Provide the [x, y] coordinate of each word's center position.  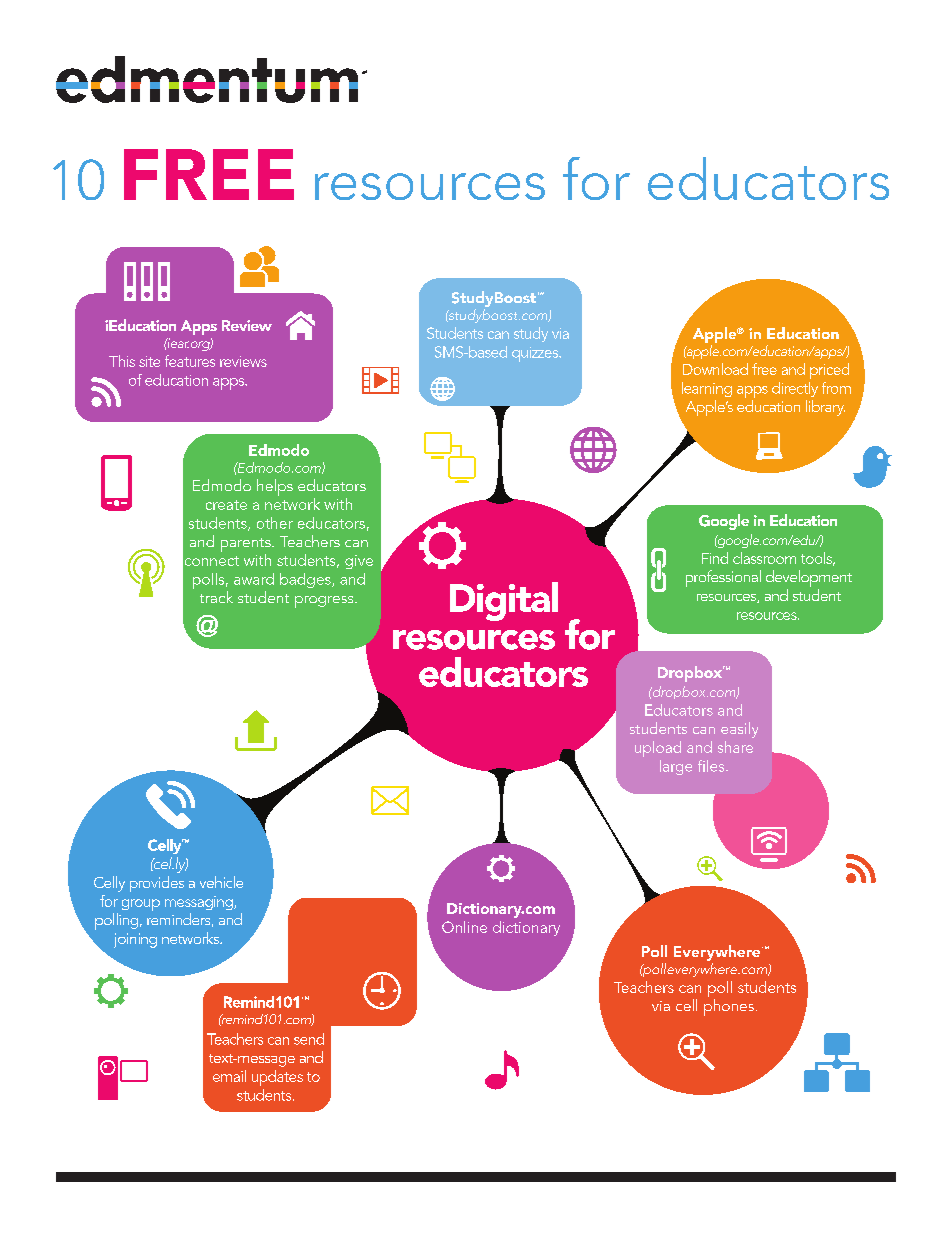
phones [729, 1007]
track [216, 597]
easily [739, 730]
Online [464, 927]
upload [658, 749]
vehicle [221, 882]
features [190, 361]
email [229, 1076]
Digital [504, 601]
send [309, 1039]
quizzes [536, 354]
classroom [764, 558]
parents [247, 545]
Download [715, 369]
